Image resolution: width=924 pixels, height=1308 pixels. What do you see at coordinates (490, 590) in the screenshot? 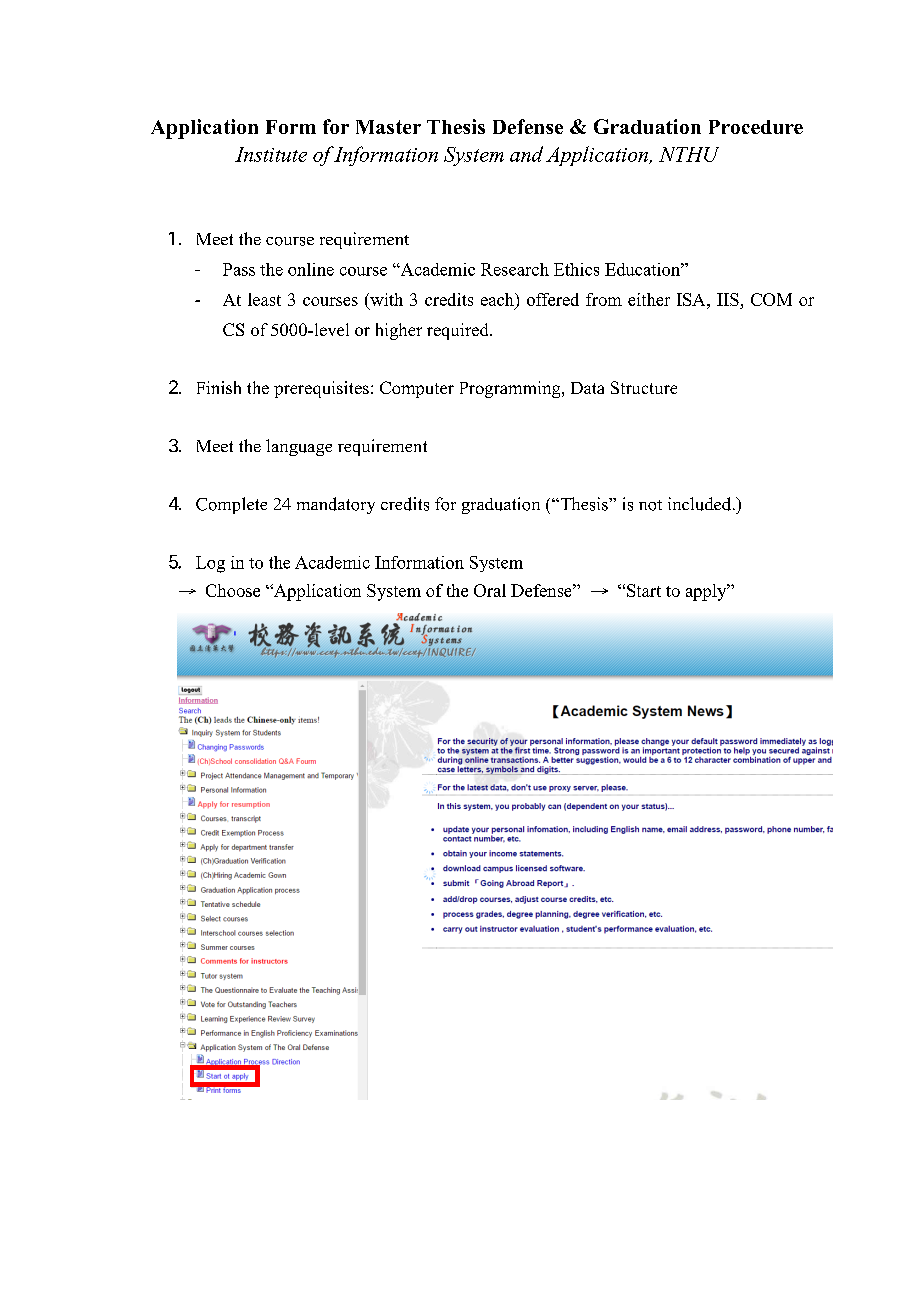
I see `Oral` at bounding box center [490, 590].
